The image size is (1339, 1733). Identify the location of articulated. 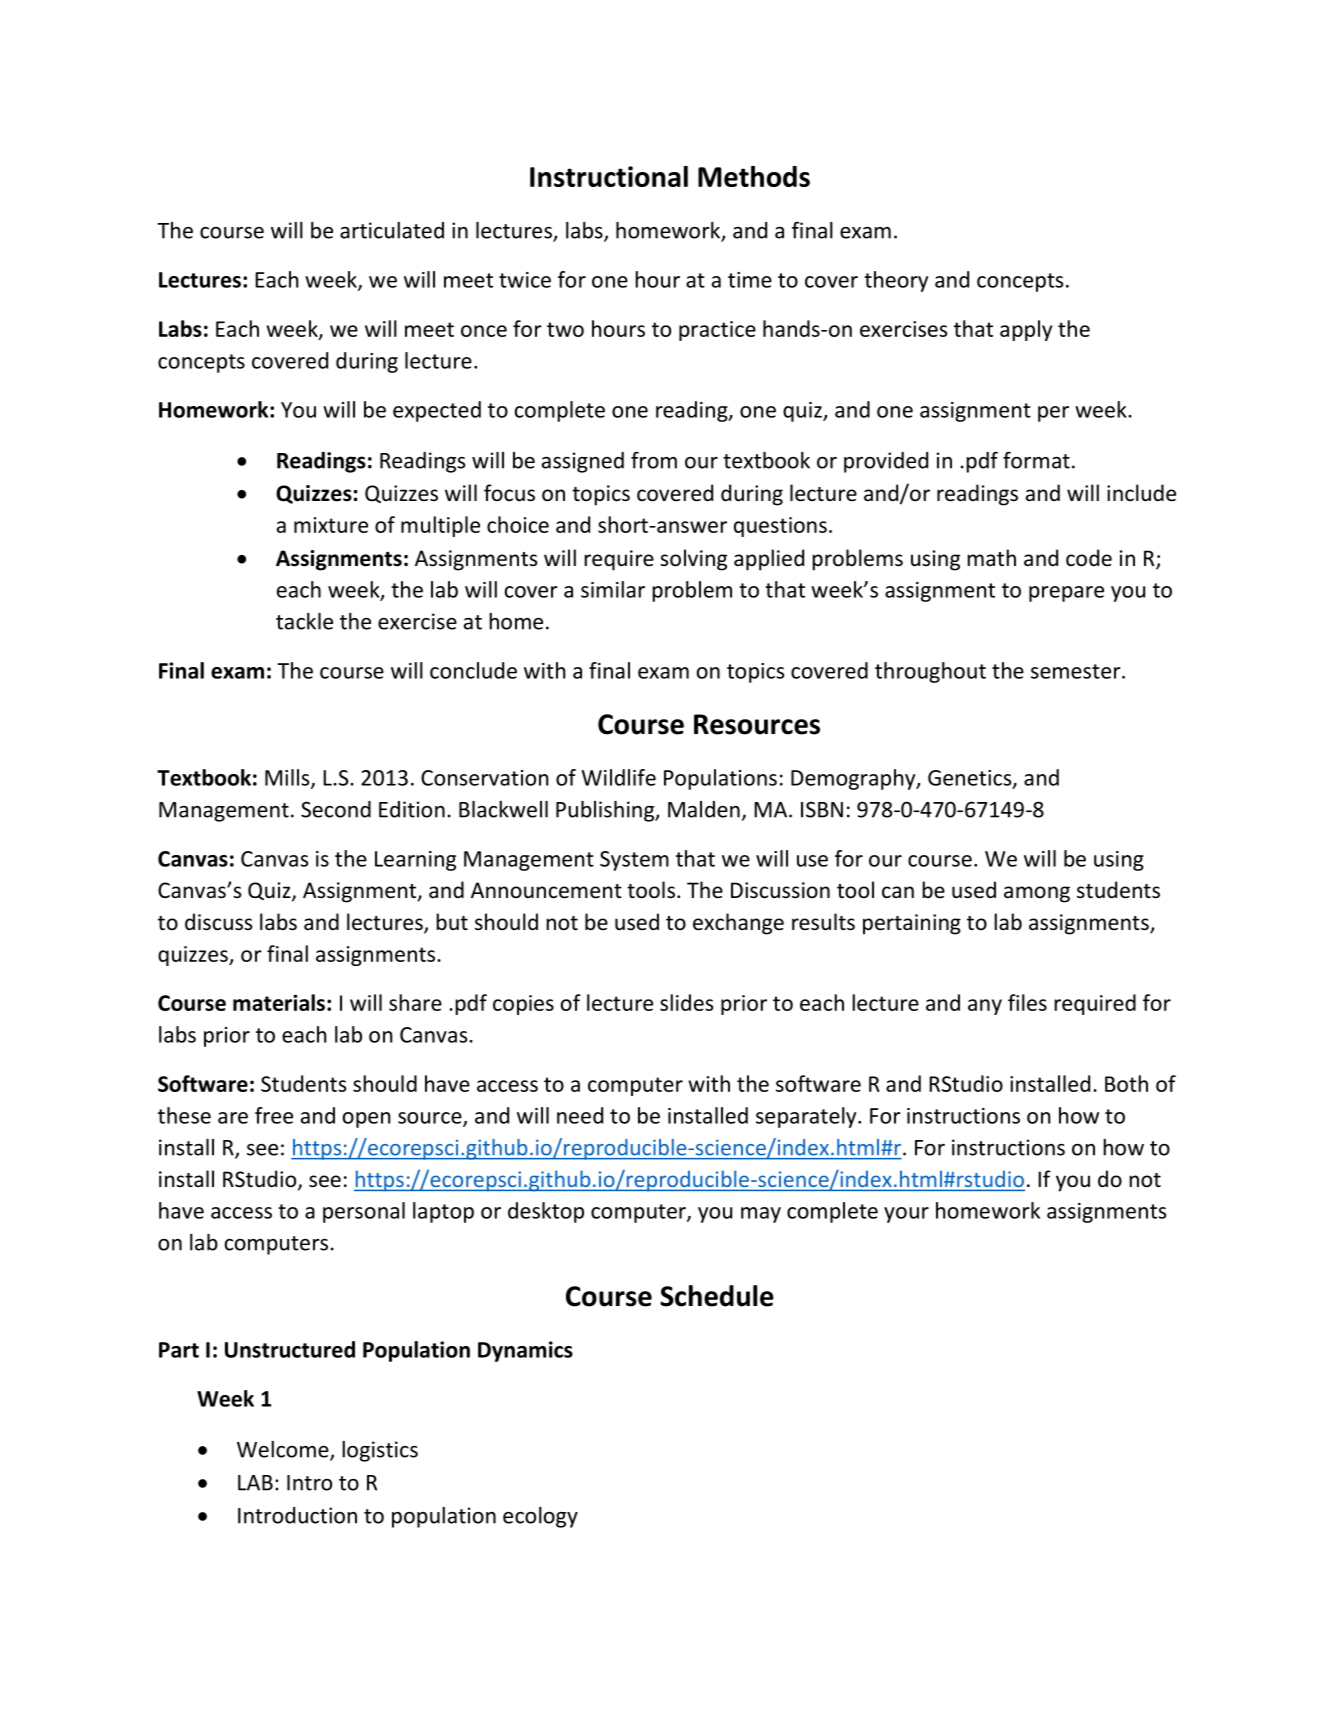
(392, 230).
